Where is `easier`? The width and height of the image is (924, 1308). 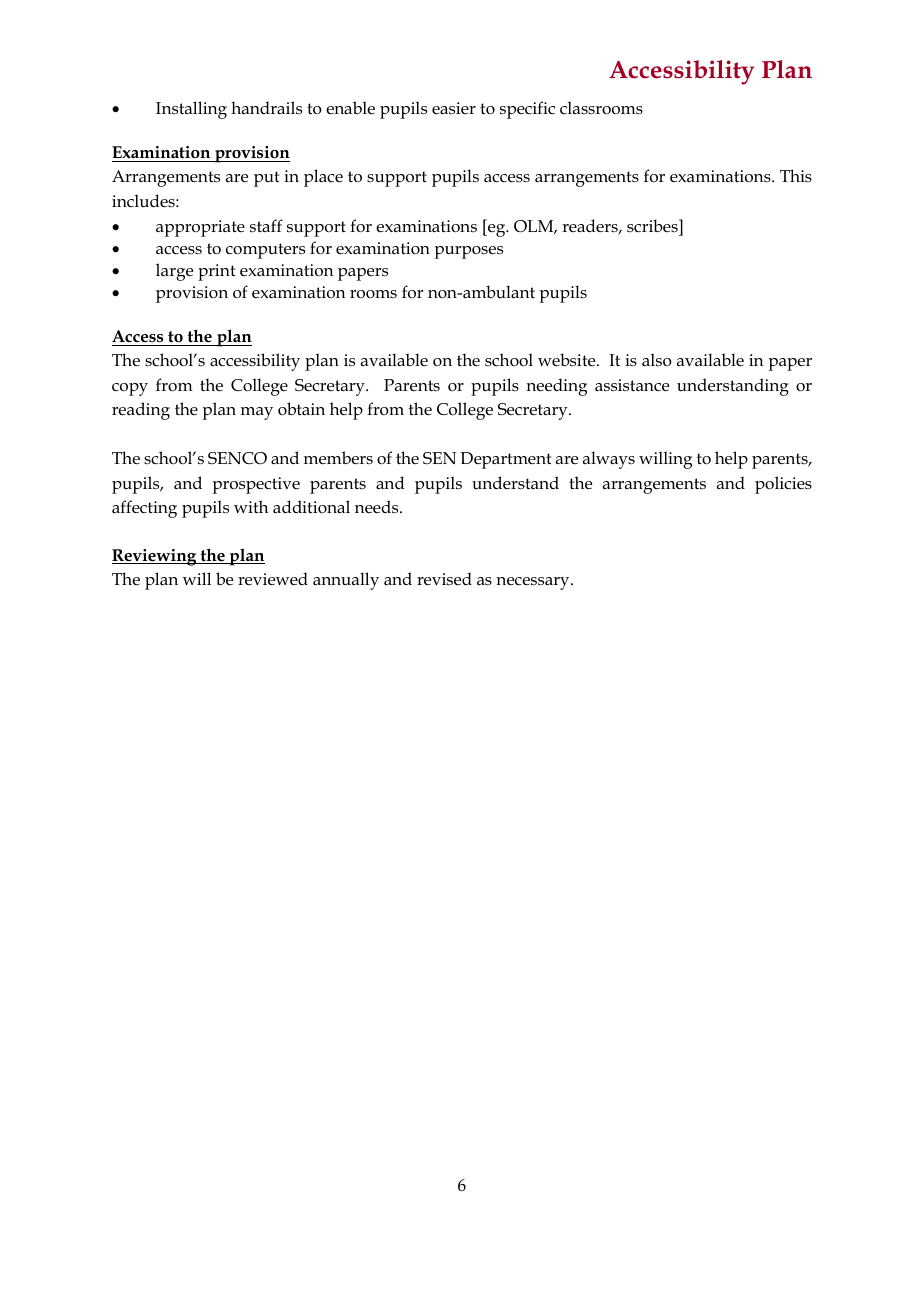 easier is located at coordinates (454, 108).
